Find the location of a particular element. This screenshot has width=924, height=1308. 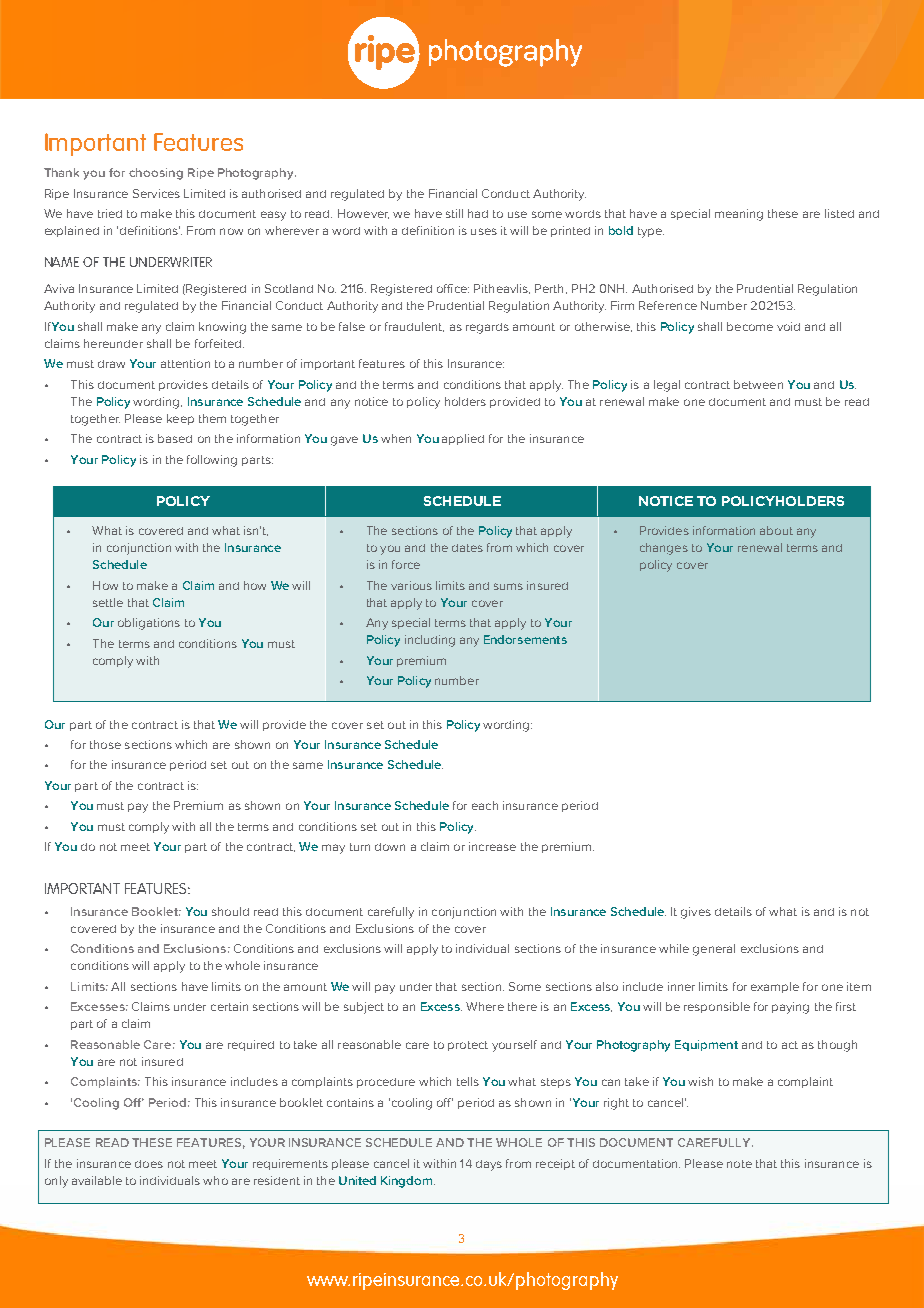

still is located at coordinates (454, 213).
